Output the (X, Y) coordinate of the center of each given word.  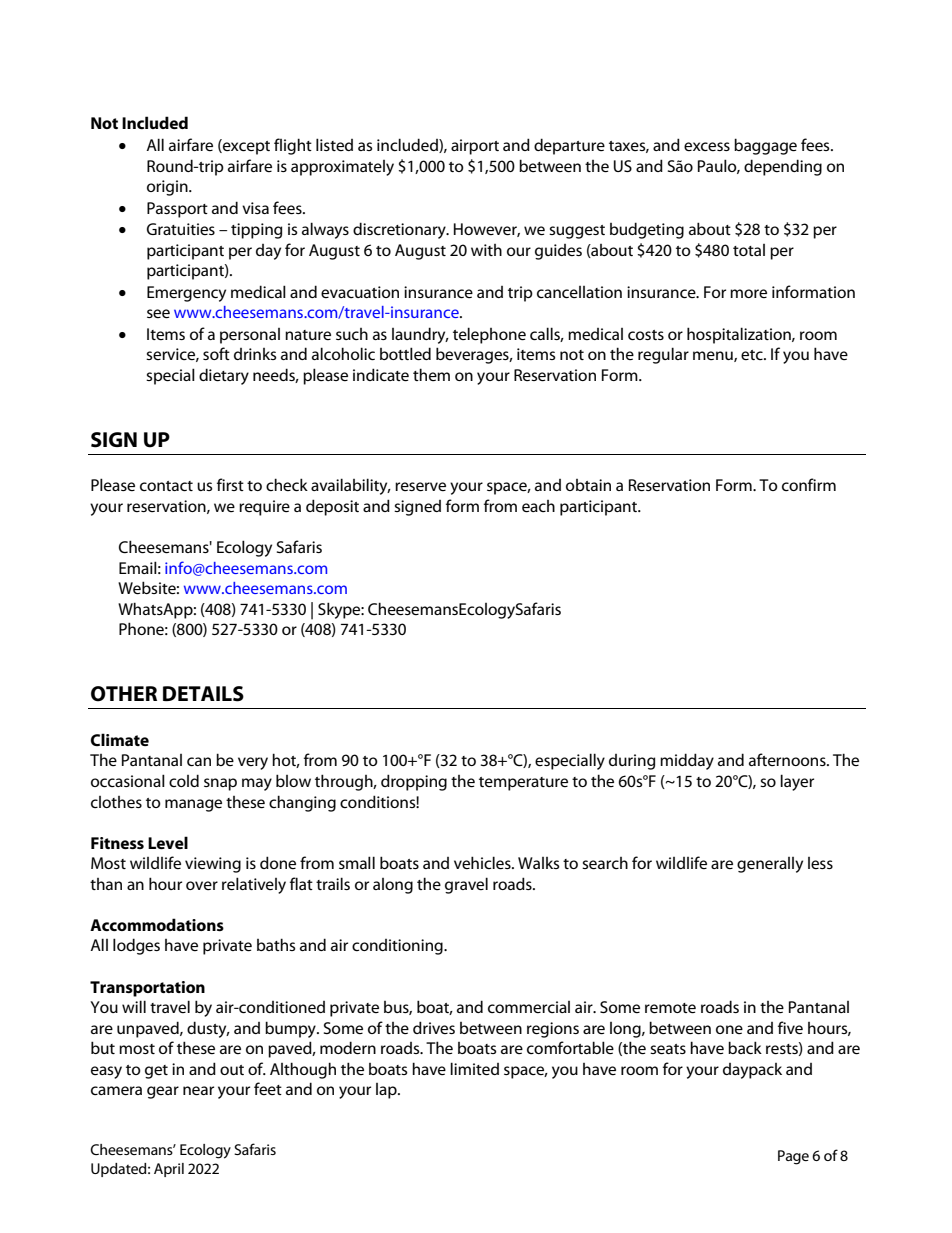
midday (687, 761)
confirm (809, 484)
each (538, 506)
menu (714, 356)
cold (184, 780)
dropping (414, 782)
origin (168, 188)
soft (216, 353)
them (431, 374)
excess (707, 146)
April (169, 1170)
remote (670, 1008)
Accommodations (157, 924)
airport (475, 147)
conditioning (398, 947)
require (264, 508)
